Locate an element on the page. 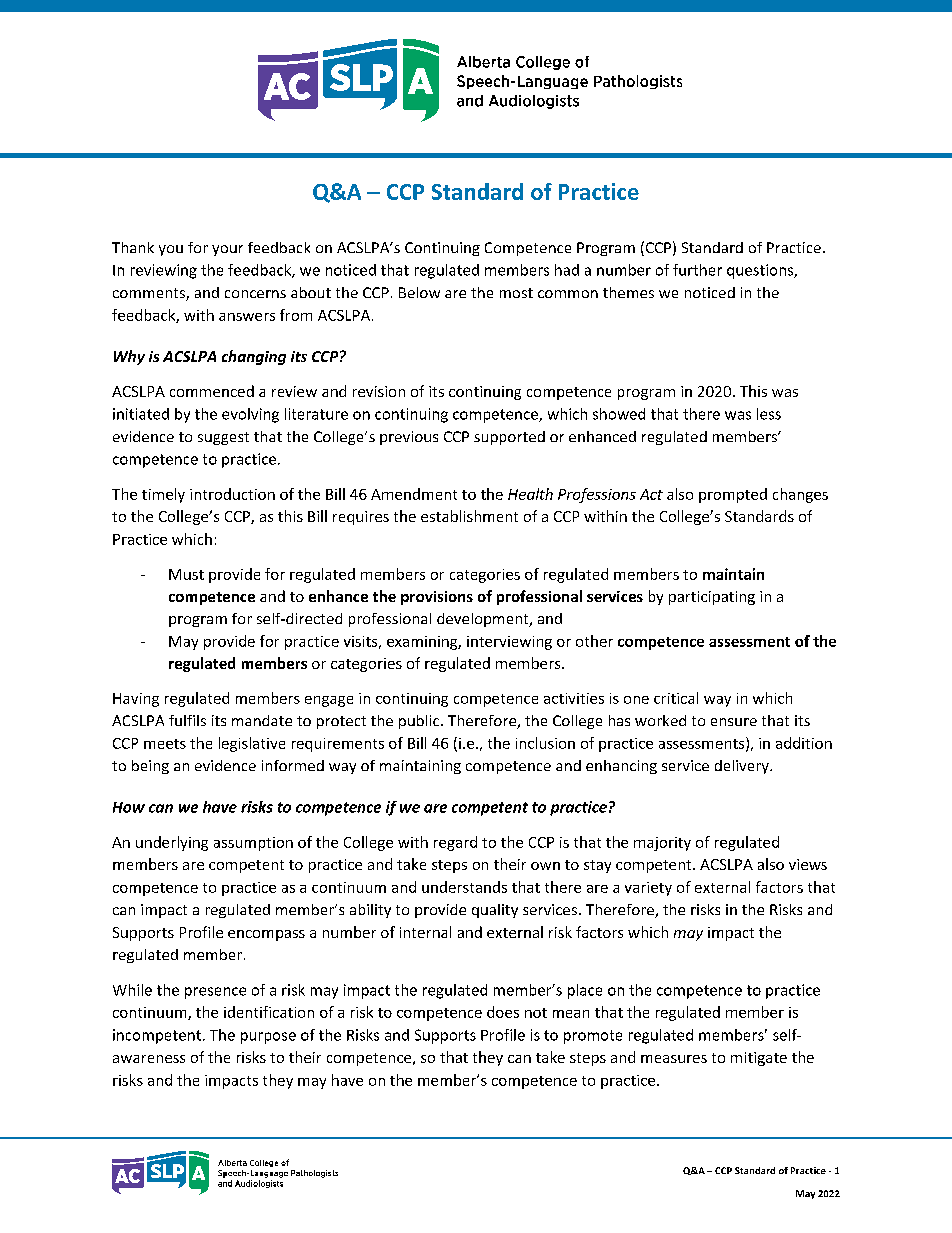 The height and width of the document is (1233, 952). interviewing is located at coordinates (509, 643).
